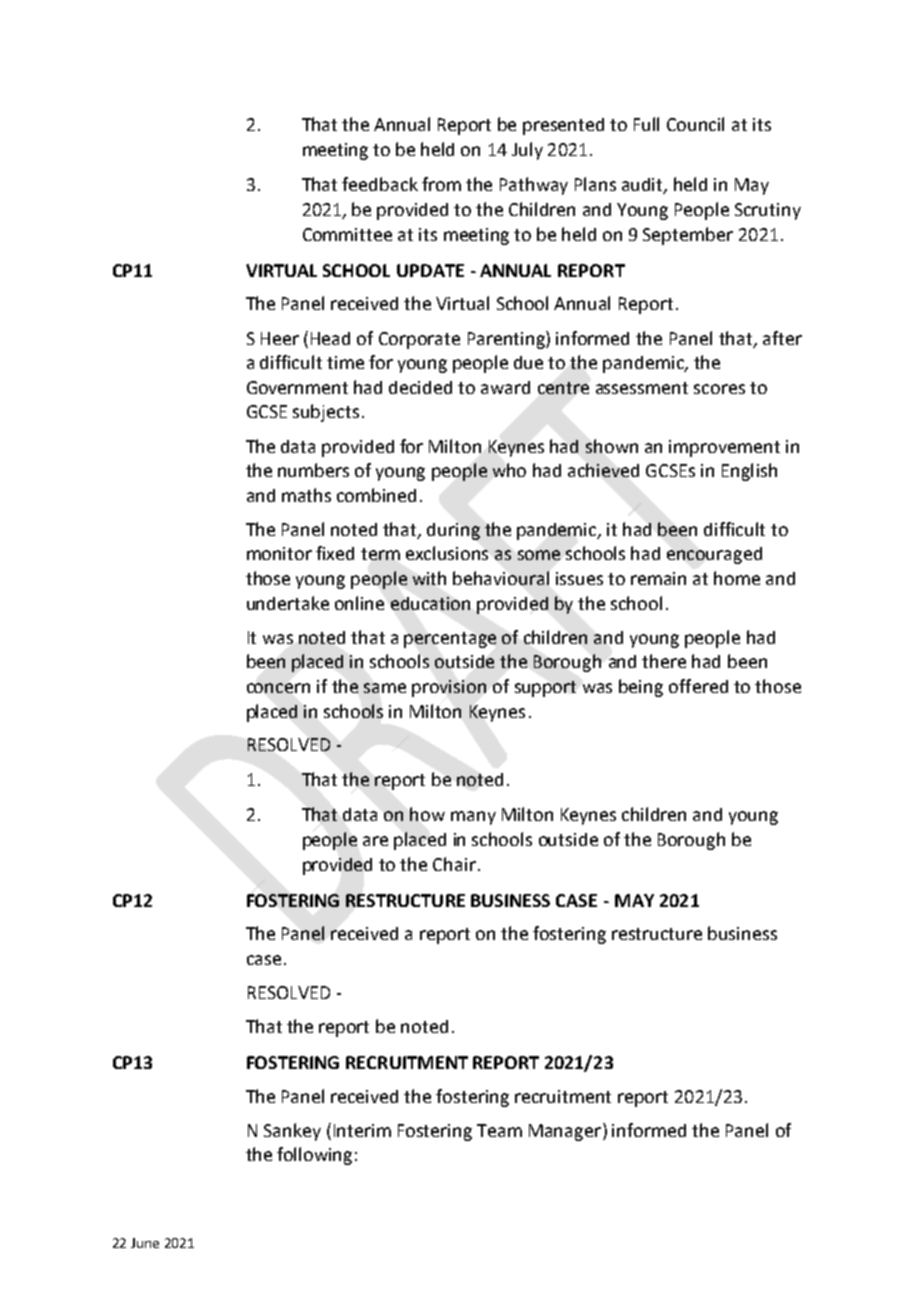 This screenshot has width=924, height=1307. I want to click on many, so click(473, 818).
